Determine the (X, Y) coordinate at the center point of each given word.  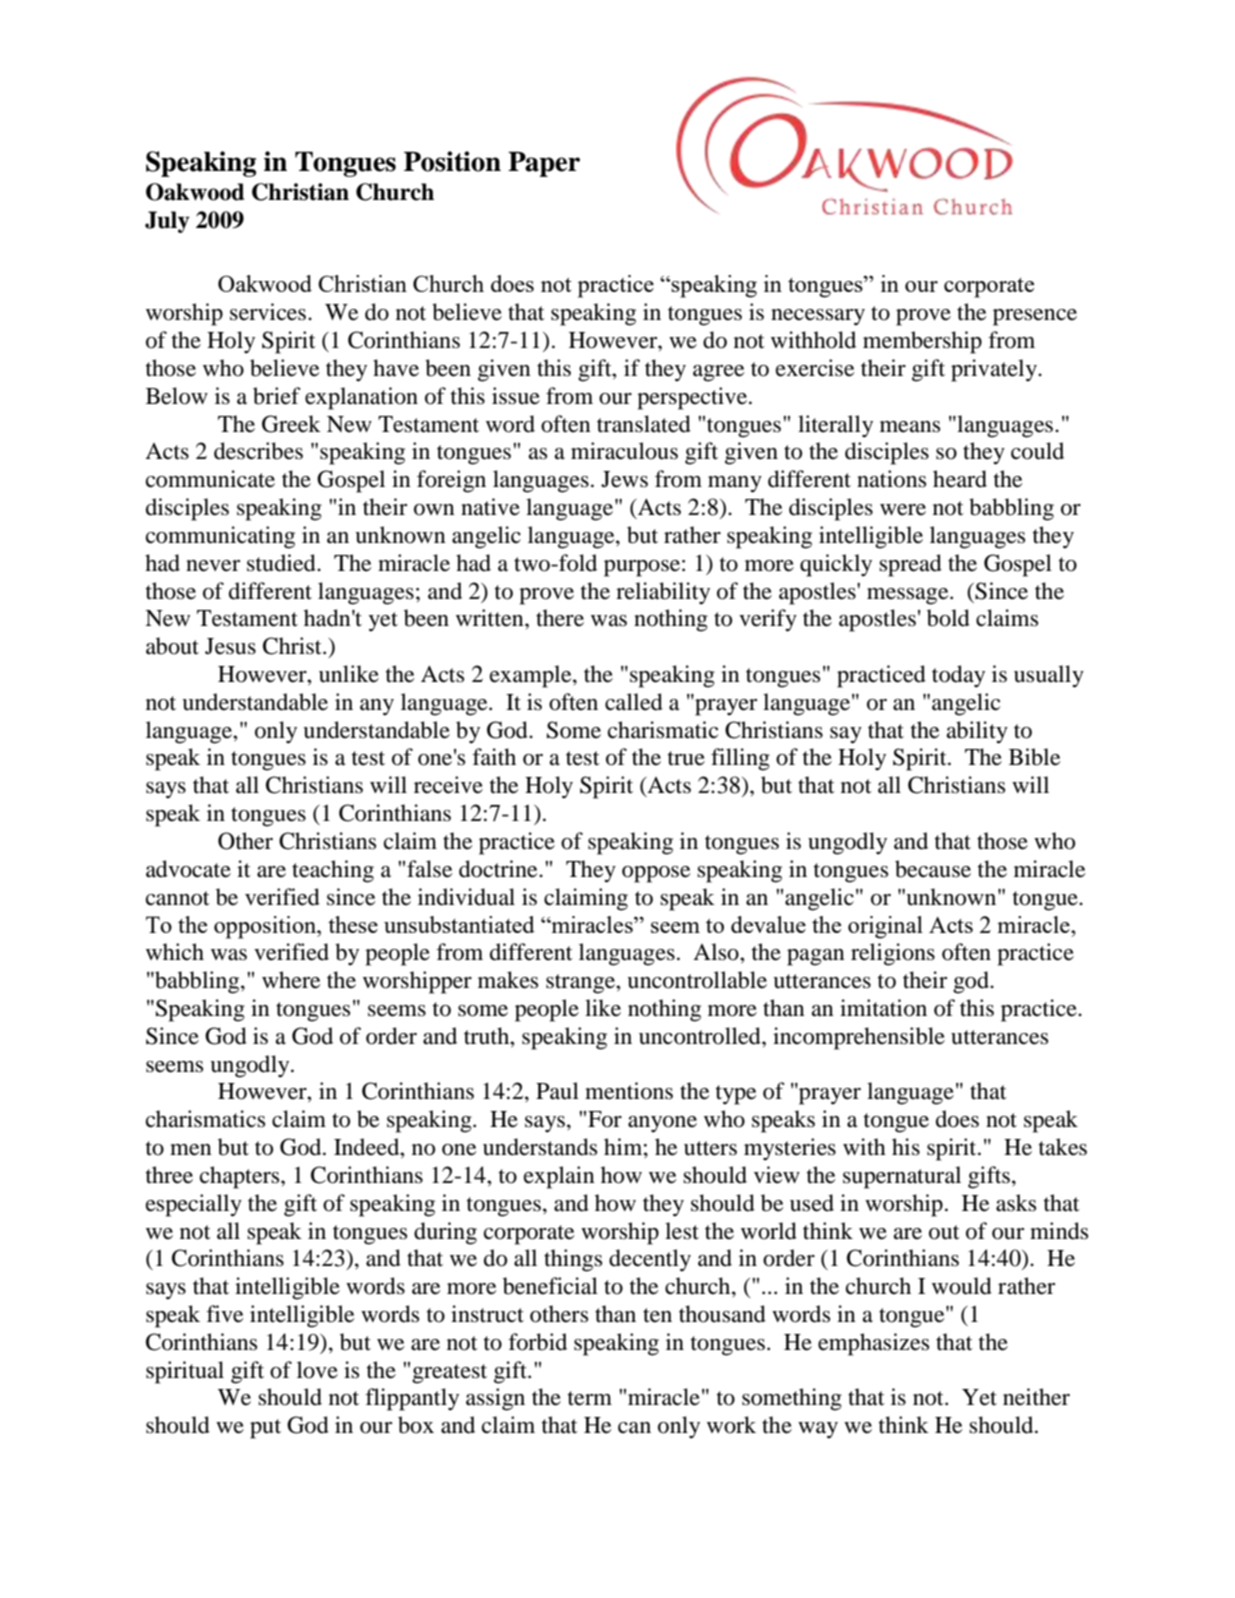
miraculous (624, 451)
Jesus (230, 646)
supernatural (902, 1177)
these (353, 924)
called (634, 702)
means (910, 427)
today (958, 676)
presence (1035, 317)
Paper (544, 164)
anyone (662, 1124)
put (265, 1429)
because (933, 869)
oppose (656, 874)
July (167, 222)
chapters (241, 1177)
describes (258, 451)
